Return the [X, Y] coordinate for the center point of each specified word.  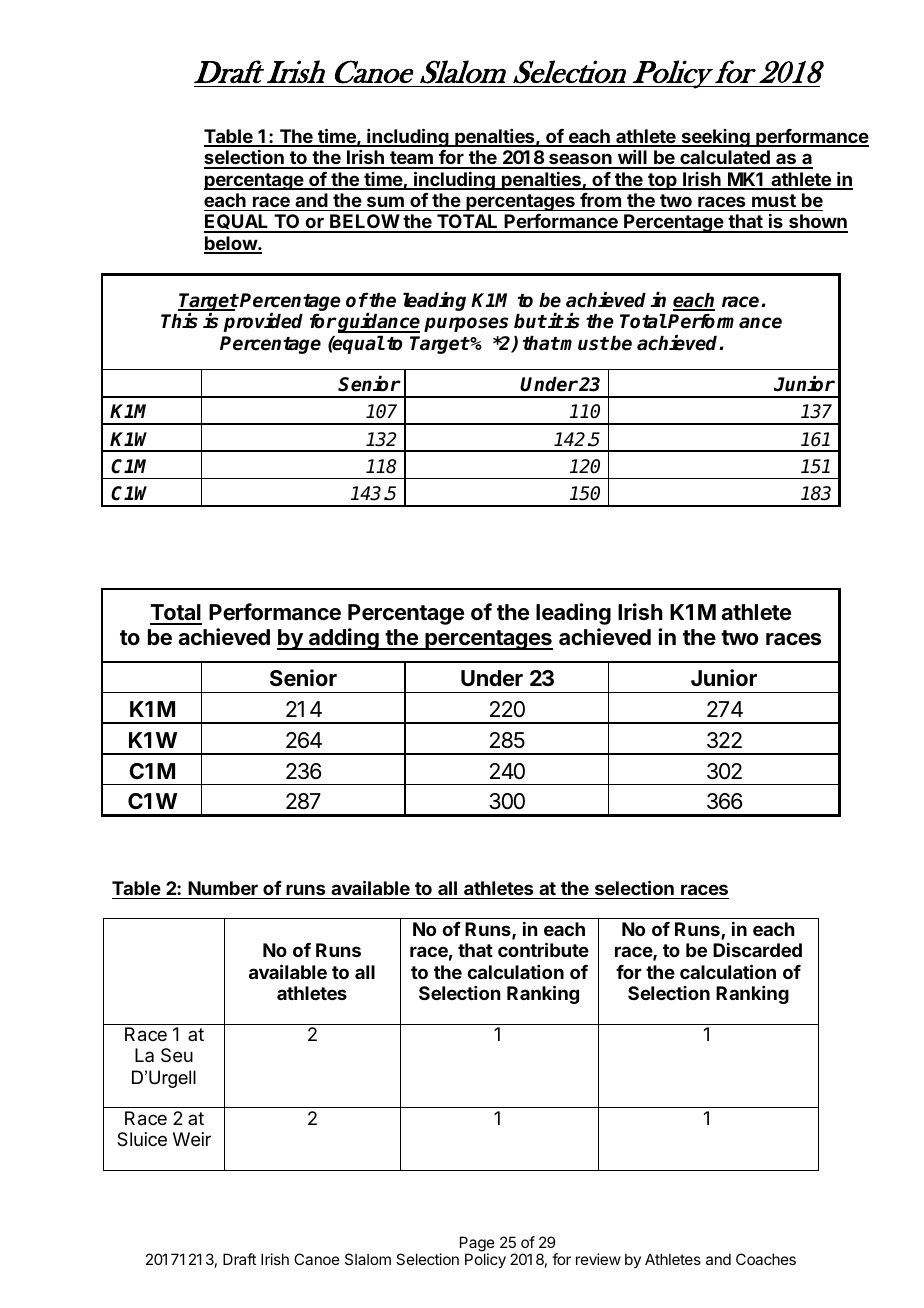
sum [385, 201]
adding [344, 639]
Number [223, 888]
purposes [466, 324]
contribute [543, 949]
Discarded [757, 950]
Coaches [766, 1259]
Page [477, 1245]
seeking [715, 138]
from [600, 200]
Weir [192, 1139]
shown [817, 223]
